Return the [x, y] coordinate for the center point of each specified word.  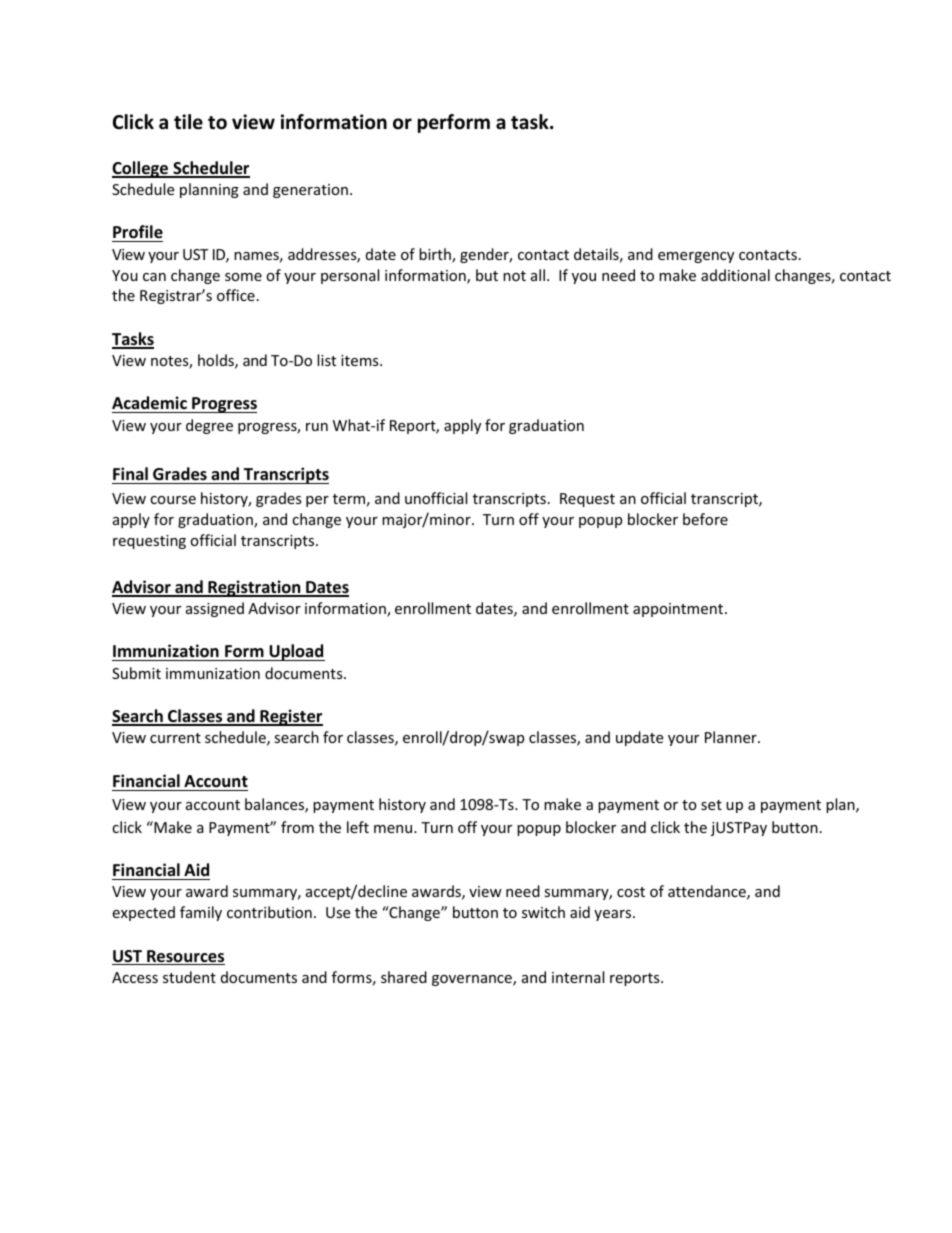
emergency [696, 257]
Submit [136, 673]
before [705, 519]
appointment [679, 610]
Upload [296, 652]
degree [209, 426]
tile [188, 122]
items [361, 360]
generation [310, 191]
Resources [185, 957]
